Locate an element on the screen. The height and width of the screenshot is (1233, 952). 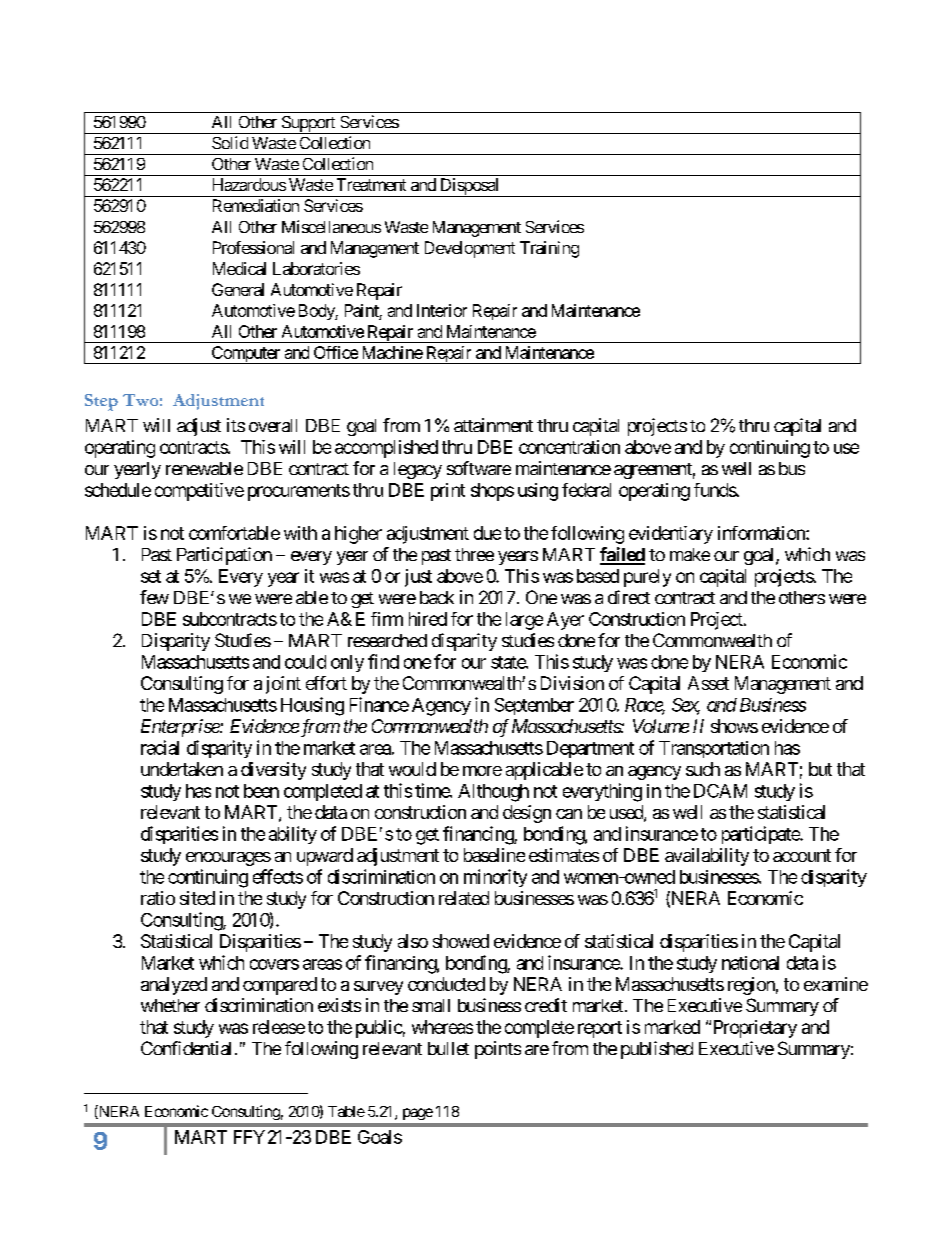
back is located at coordinates (437, 597).
